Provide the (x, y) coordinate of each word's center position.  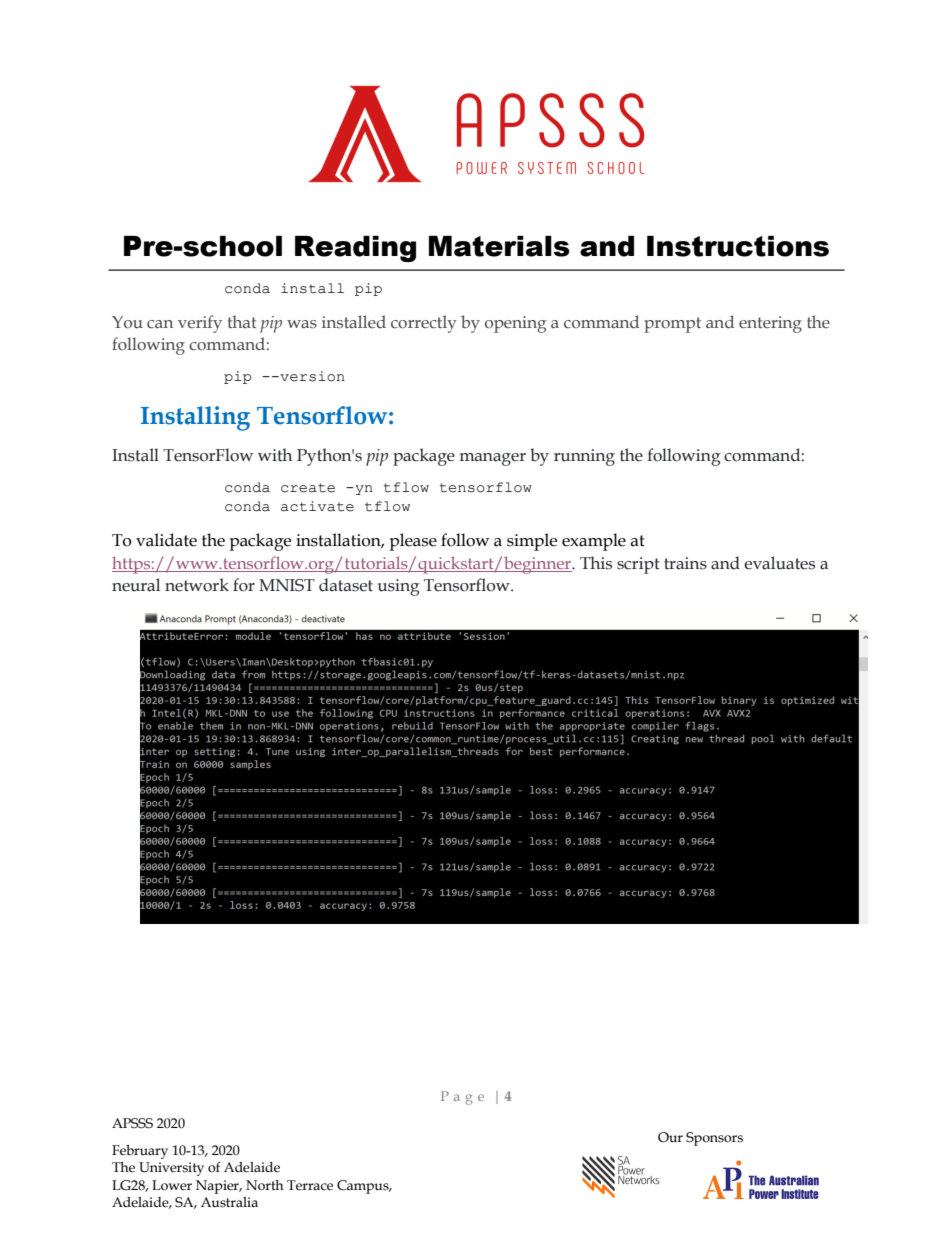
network (197, 585)
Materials (499, 246)
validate (166, 540)
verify (200, 324)
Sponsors (714, 1139)
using (399, 587)
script (638, 565)
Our (670, 1137)
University (171, 1169)
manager (493, 459)
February (140, 1152)
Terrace (310, 1185)
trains (685, 563)
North (265, 1185)
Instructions (738, 246)
